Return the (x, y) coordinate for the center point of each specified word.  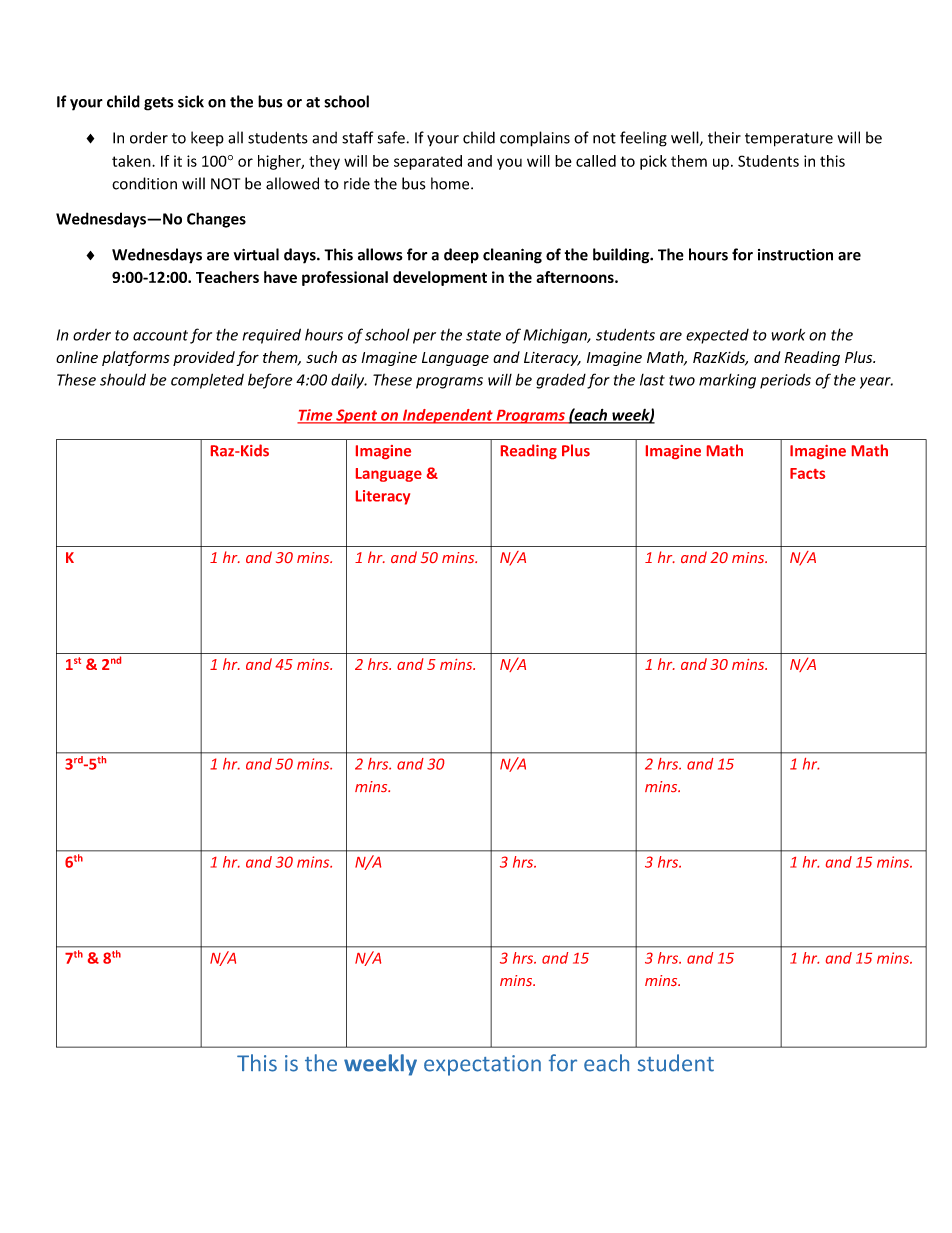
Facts (807, 473)
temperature (789, 140)
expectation (482, 1065)
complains (535, 139)
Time (316, 416)
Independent (447, 416)
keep (207, 138)
